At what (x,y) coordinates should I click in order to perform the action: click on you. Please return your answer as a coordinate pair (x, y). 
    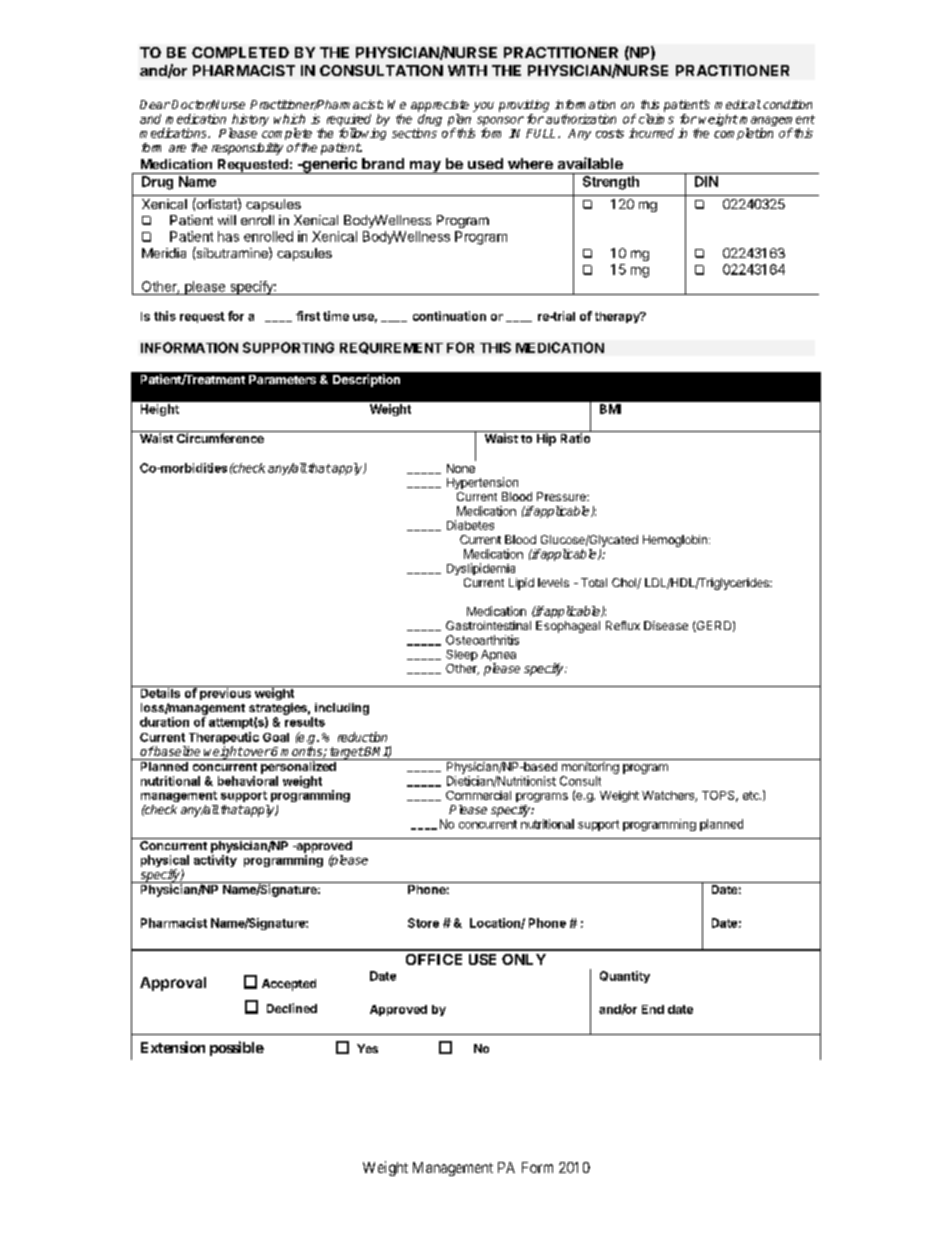
    Looking at the image, I should click on (483, 107).
